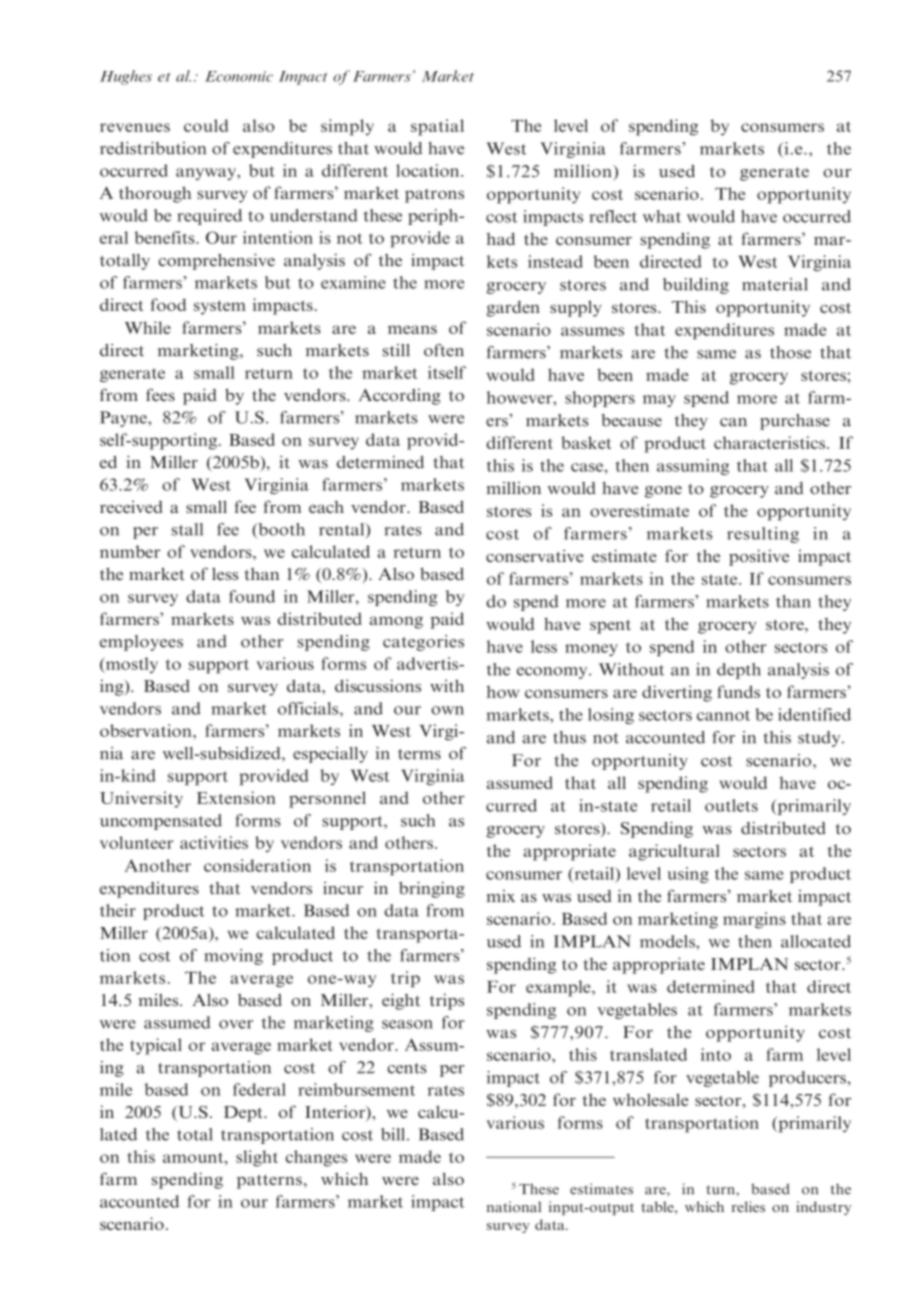  I want to click on spatial, so click(437, 127).
